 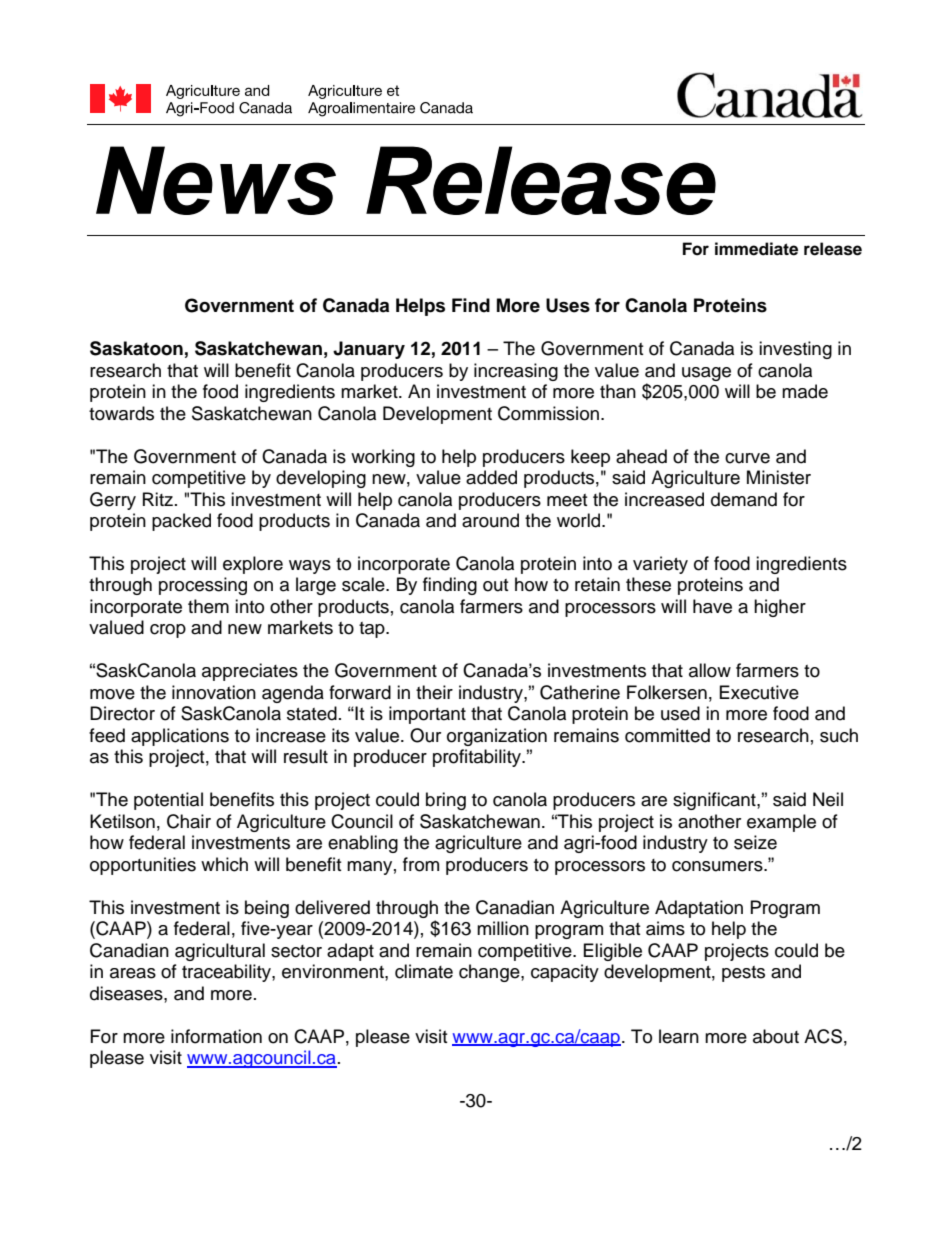 What do you see at coordinates (667, 735) in the document?
I see `committed` at bounding box center [667, 735].
